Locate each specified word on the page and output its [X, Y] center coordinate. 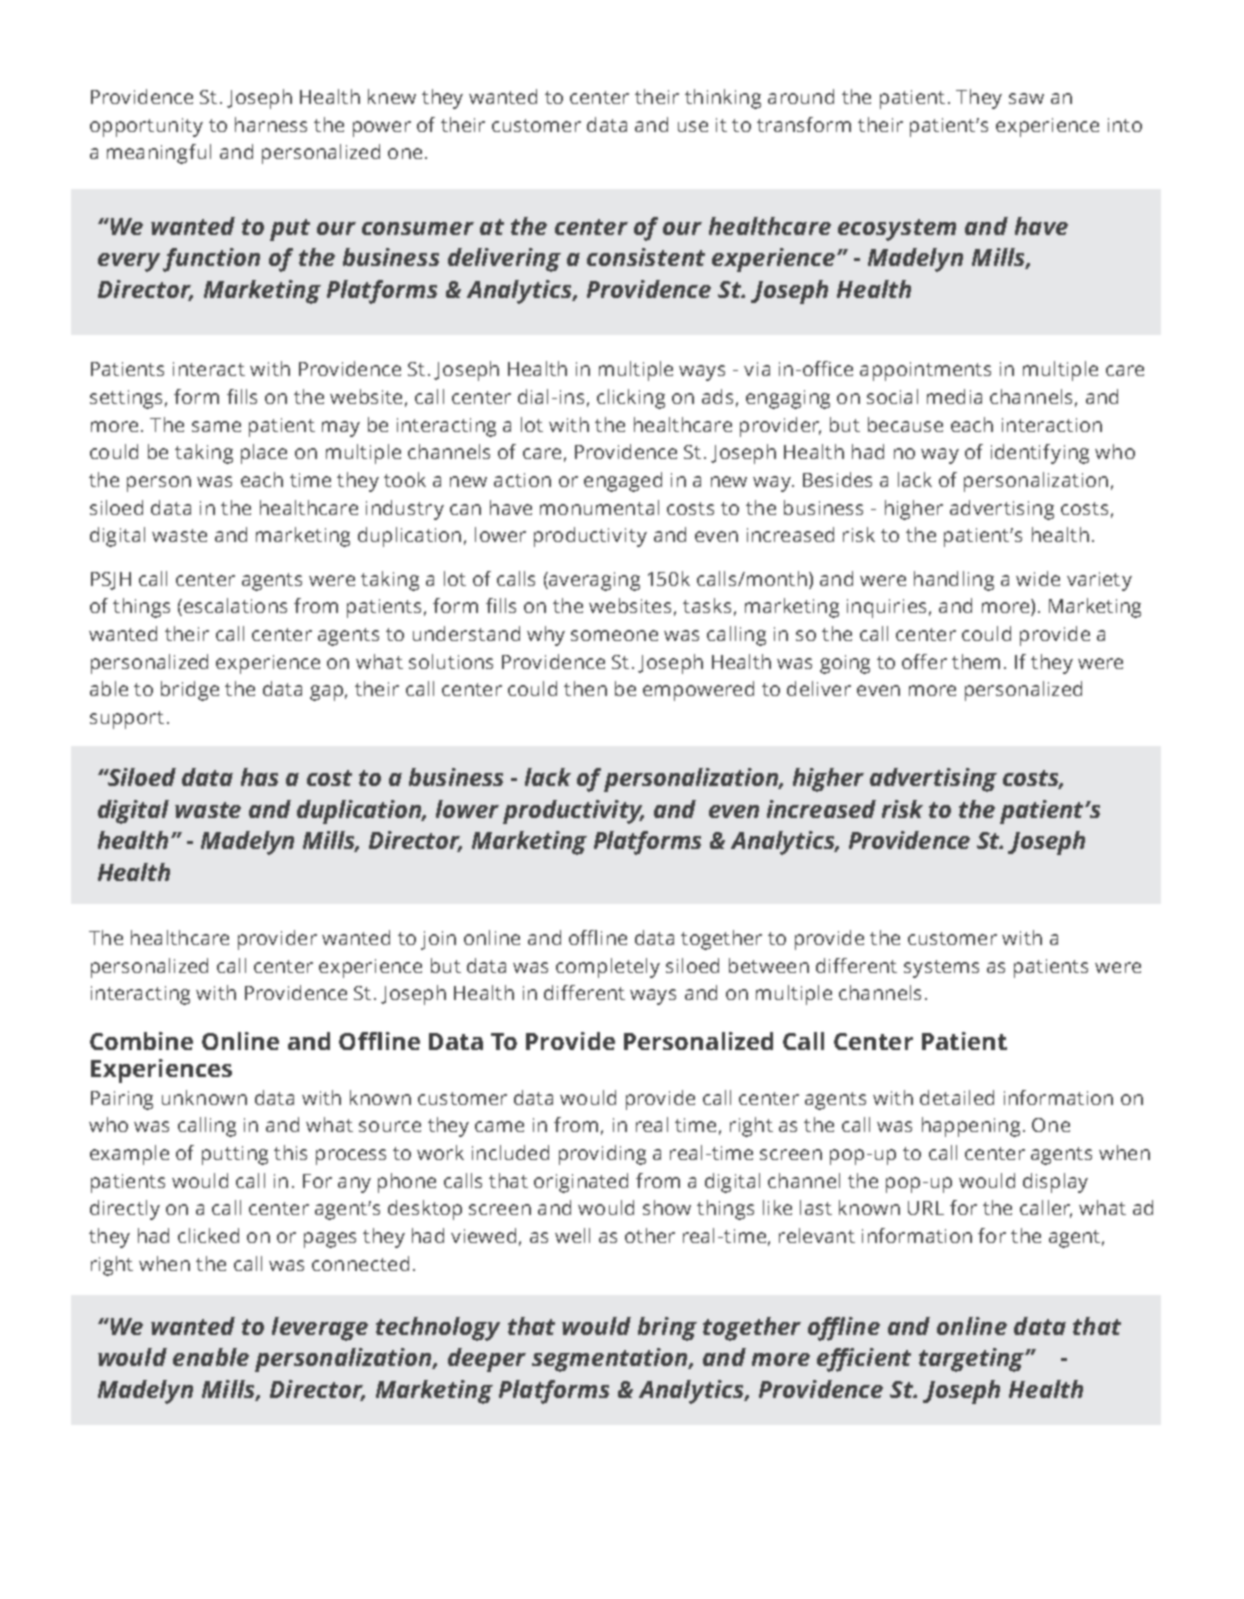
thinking [723, 99]
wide [1038, 578]
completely [608, 968]
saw [1026, 98]
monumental [599, 507]
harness [271, 124]
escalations [234, 607]
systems [941, 969]
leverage [320, 1329]
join [438, 940]
